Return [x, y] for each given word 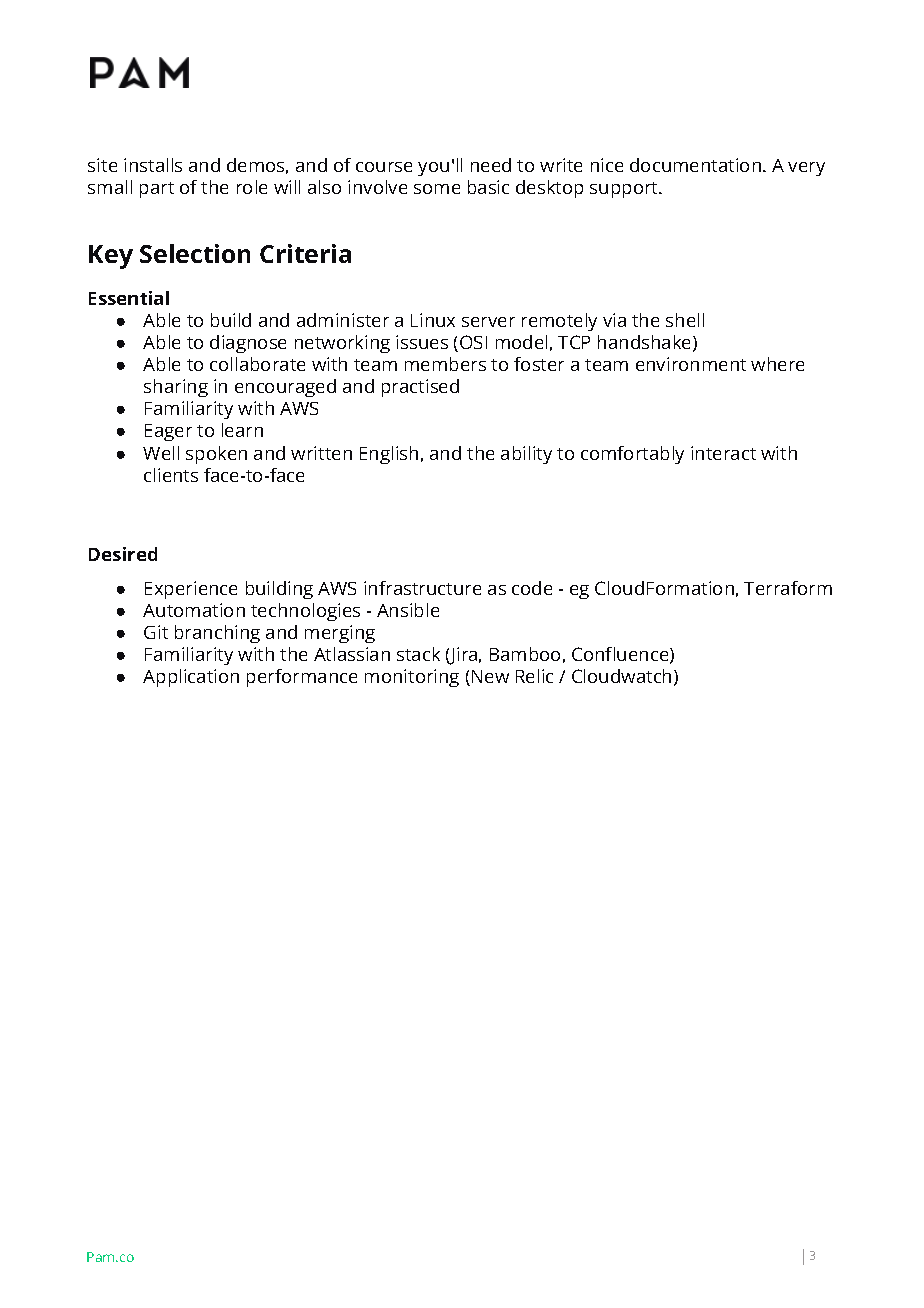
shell [685, 320]
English [389, 455]
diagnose [248, 344]
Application [191, 678]
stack [418, 654]
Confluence [620, 654]
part [157, 190]
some [437, 189]
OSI [473, 342]
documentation [695, 165]
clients [171, 475]
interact [723, 453]
